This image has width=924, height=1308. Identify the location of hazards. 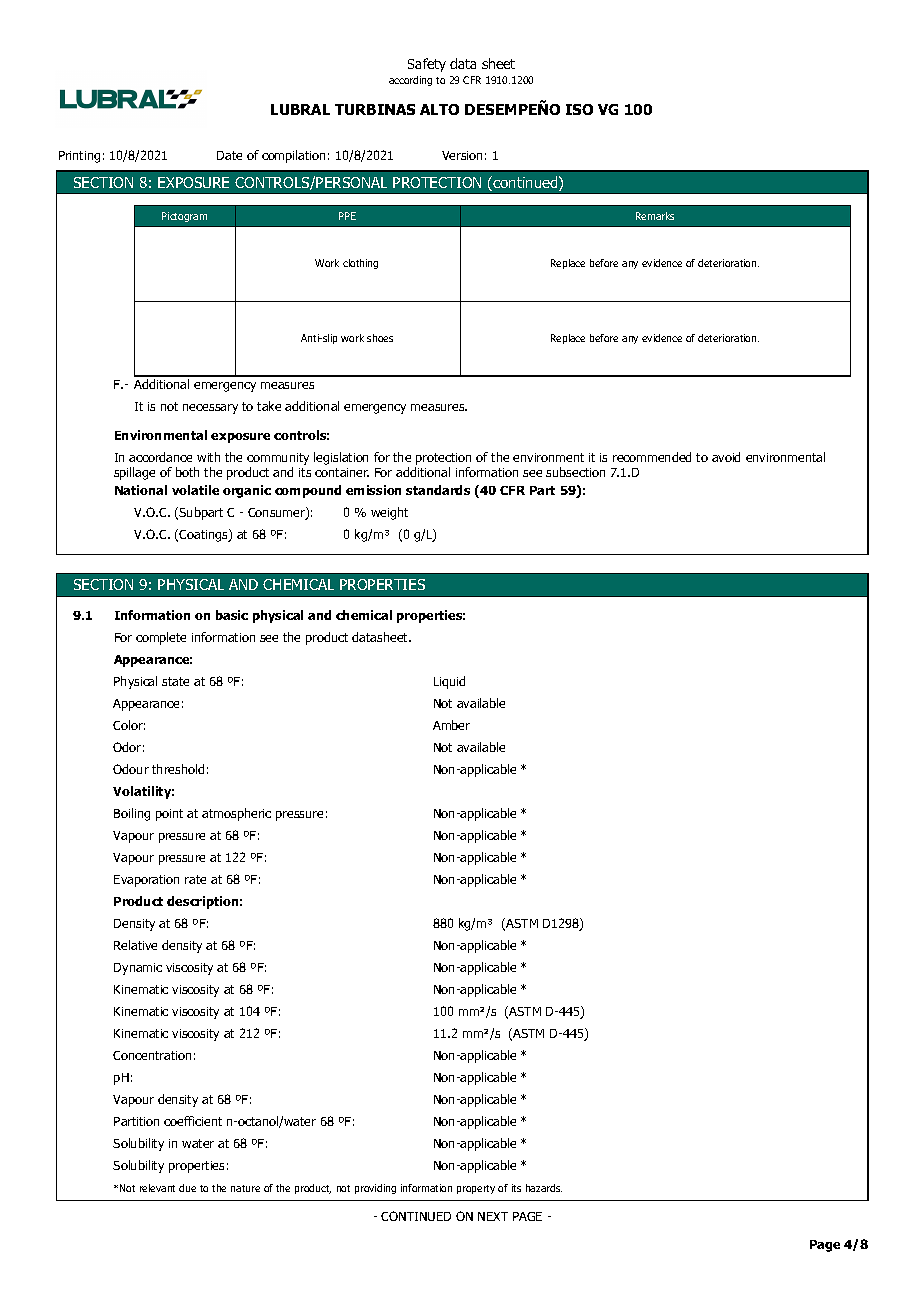
(544, 1188).
